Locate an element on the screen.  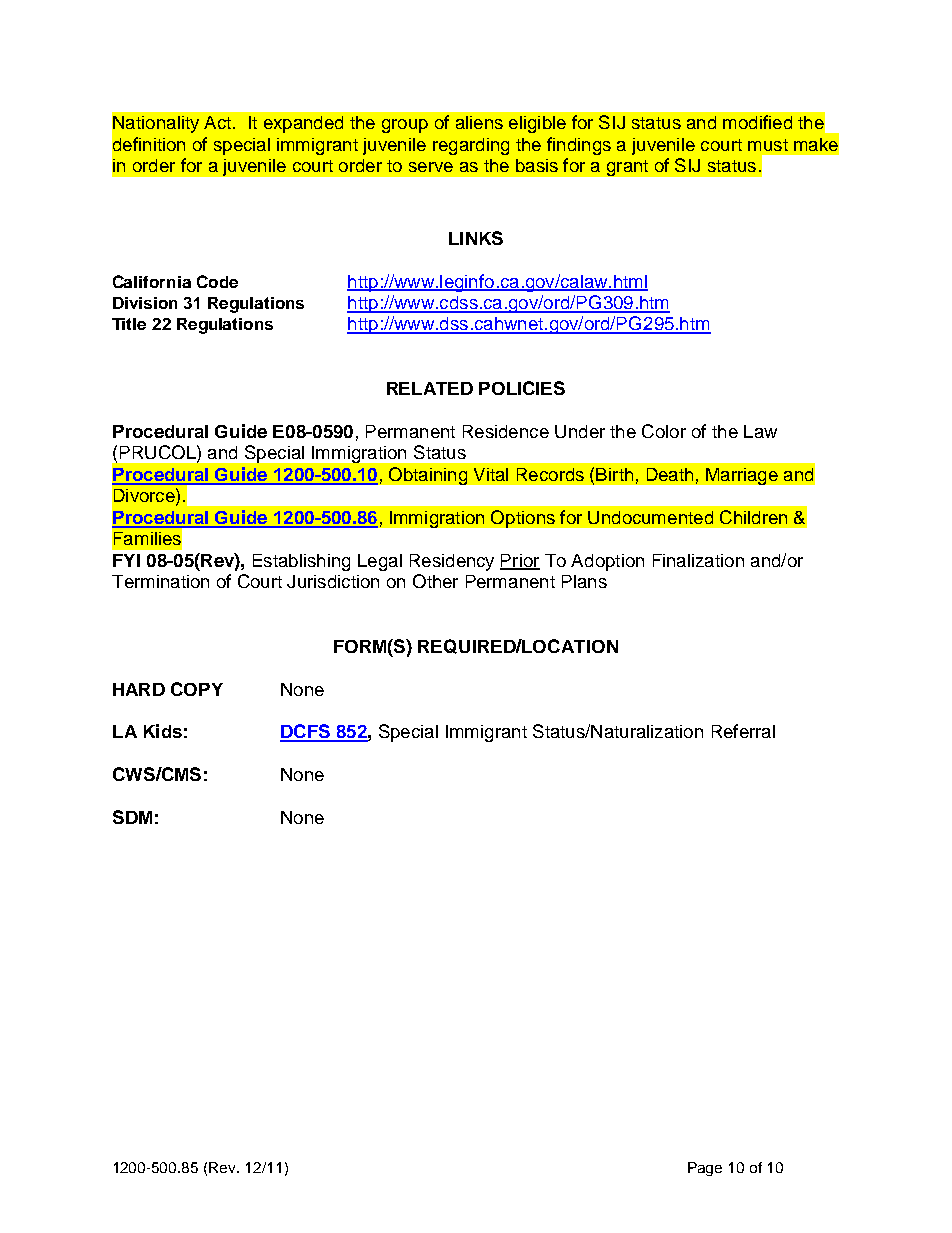
Finalization is located at coordinates (698, 560).
